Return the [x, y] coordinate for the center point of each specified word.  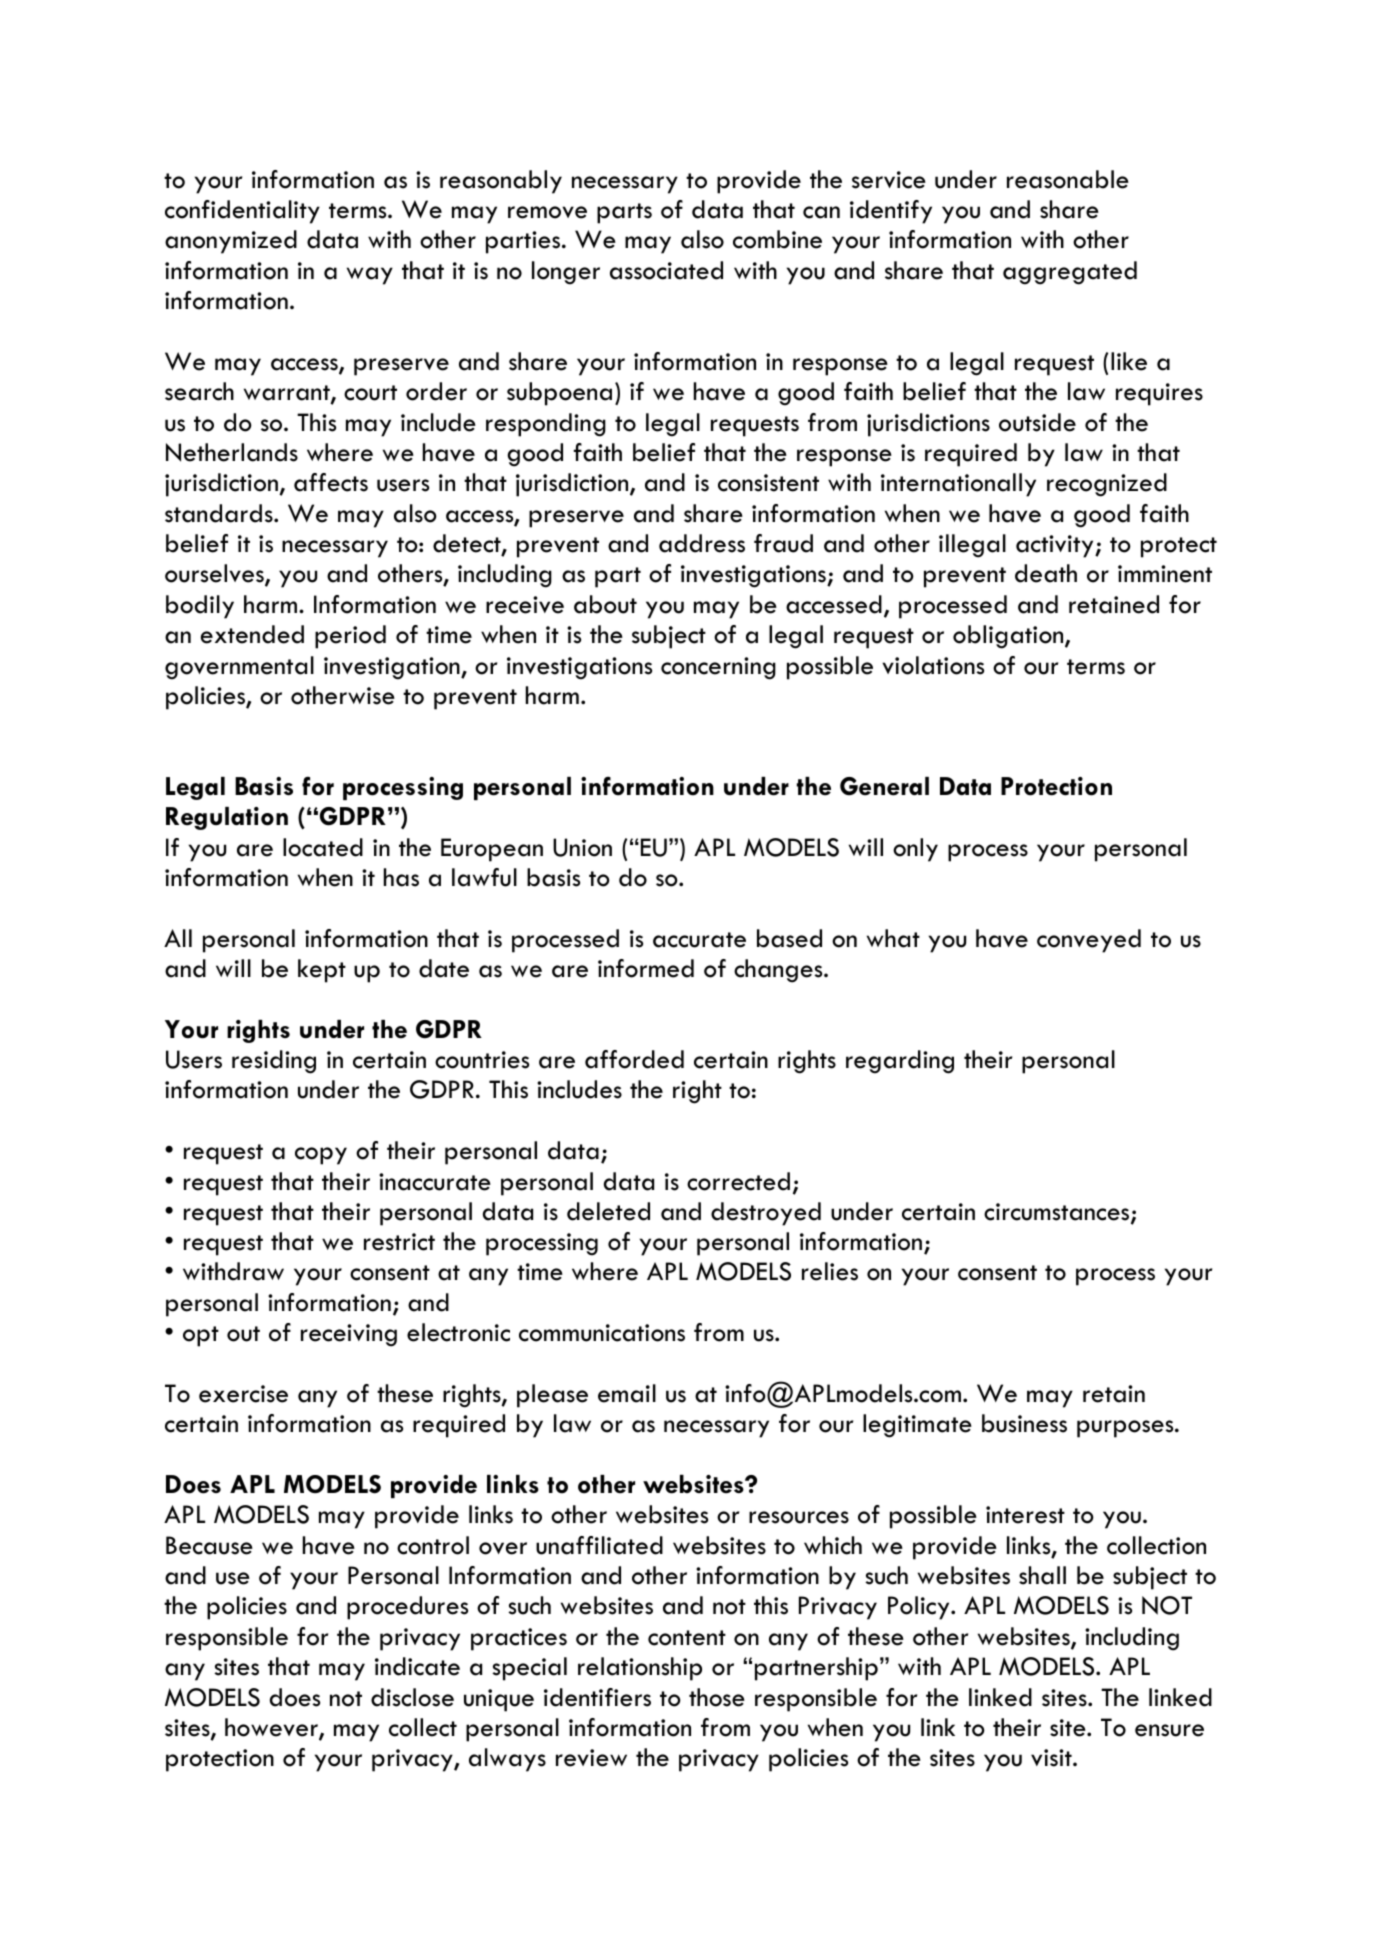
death [1046, 573]
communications [602, 1333]
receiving [349, 1335]
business [1024, 1423]
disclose [412, 1697]
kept [322, 971]
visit [1052, 1758]
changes [779, 971]
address [702, 543]
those [717, 1697]
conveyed [1089, 941]
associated [666, 270]
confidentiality [242, 212]
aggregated [1070, 273]
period [350, 637]
